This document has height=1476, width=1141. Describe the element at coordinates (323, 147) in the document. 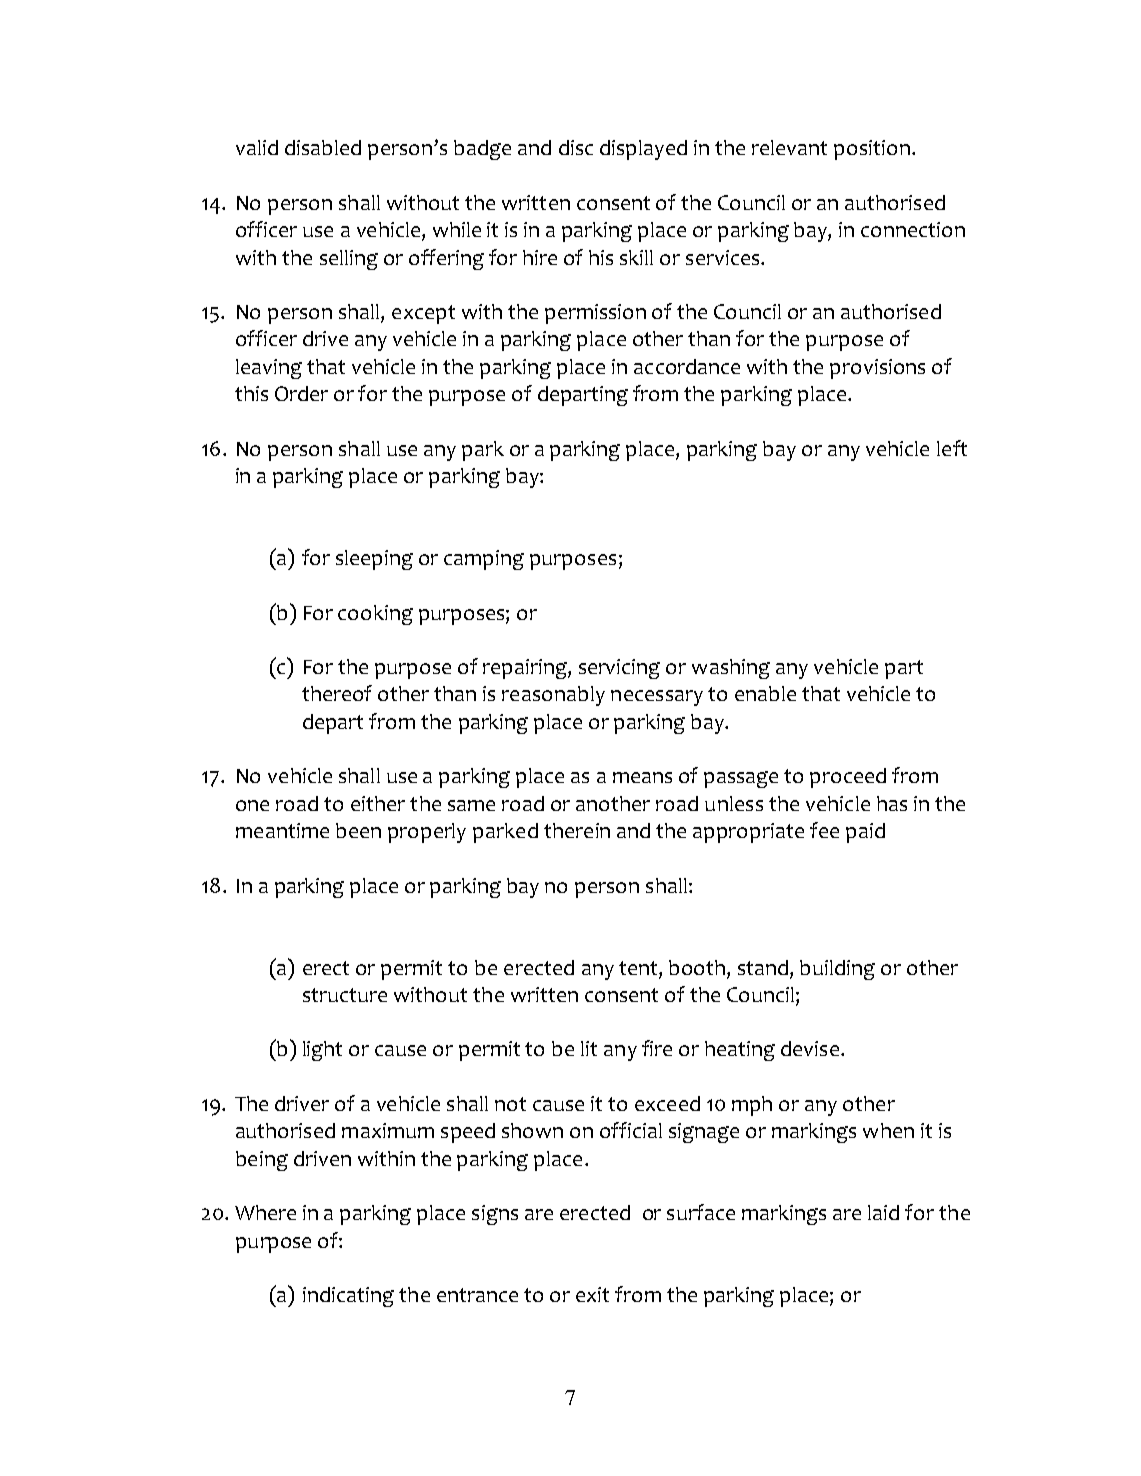

I see `disabled` at that location.
